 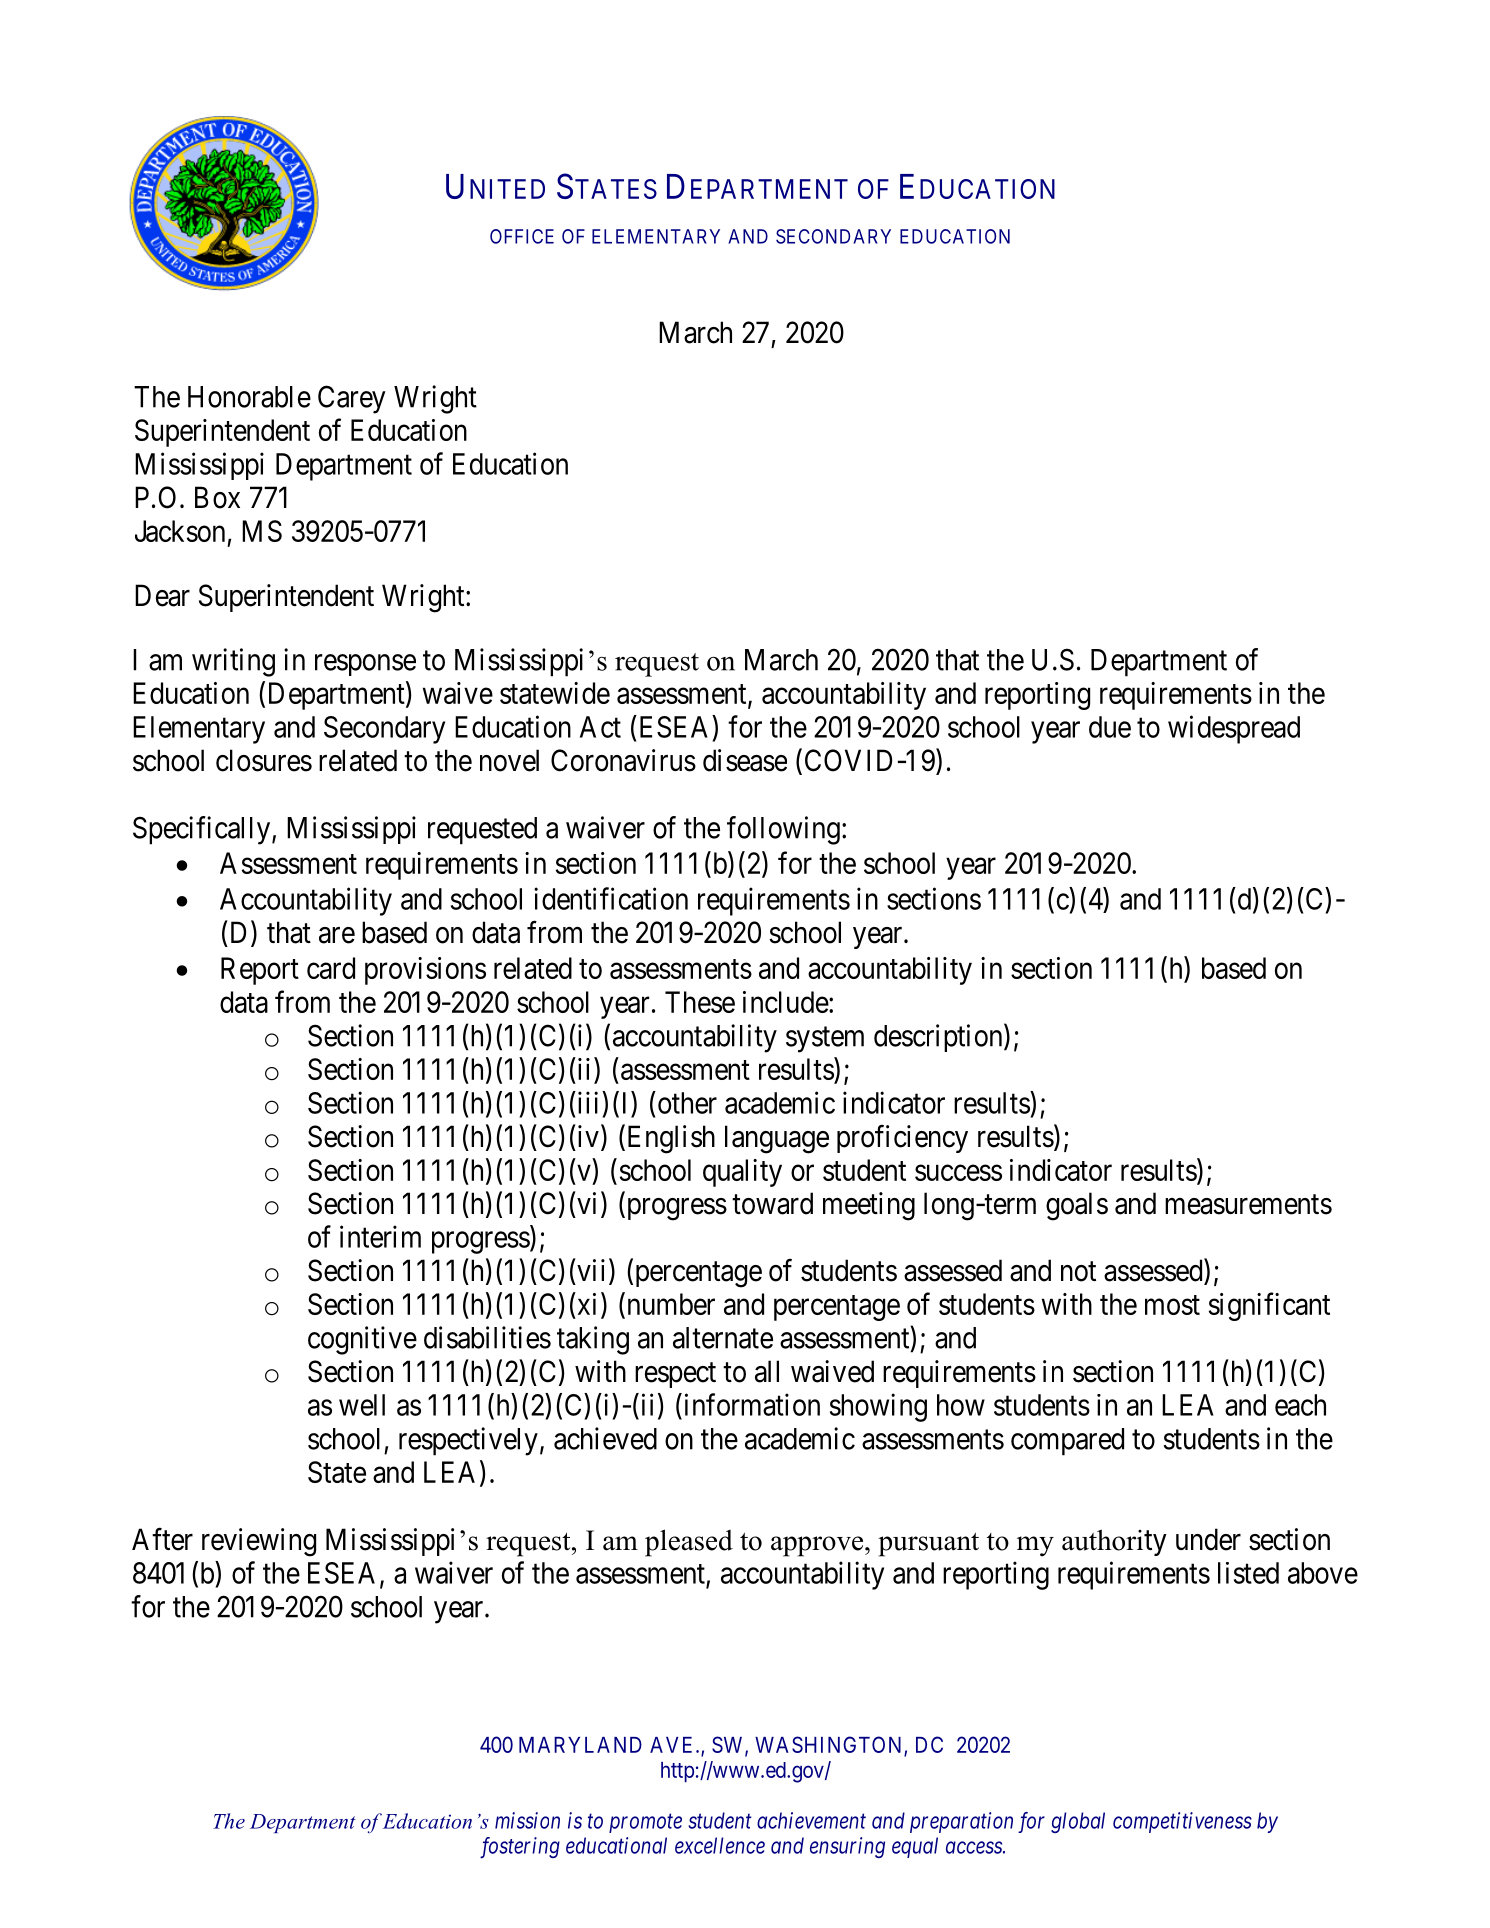 What do you see at coordinates (331, 968) in the image?
I see `card` at bounding box center [331, 968].
